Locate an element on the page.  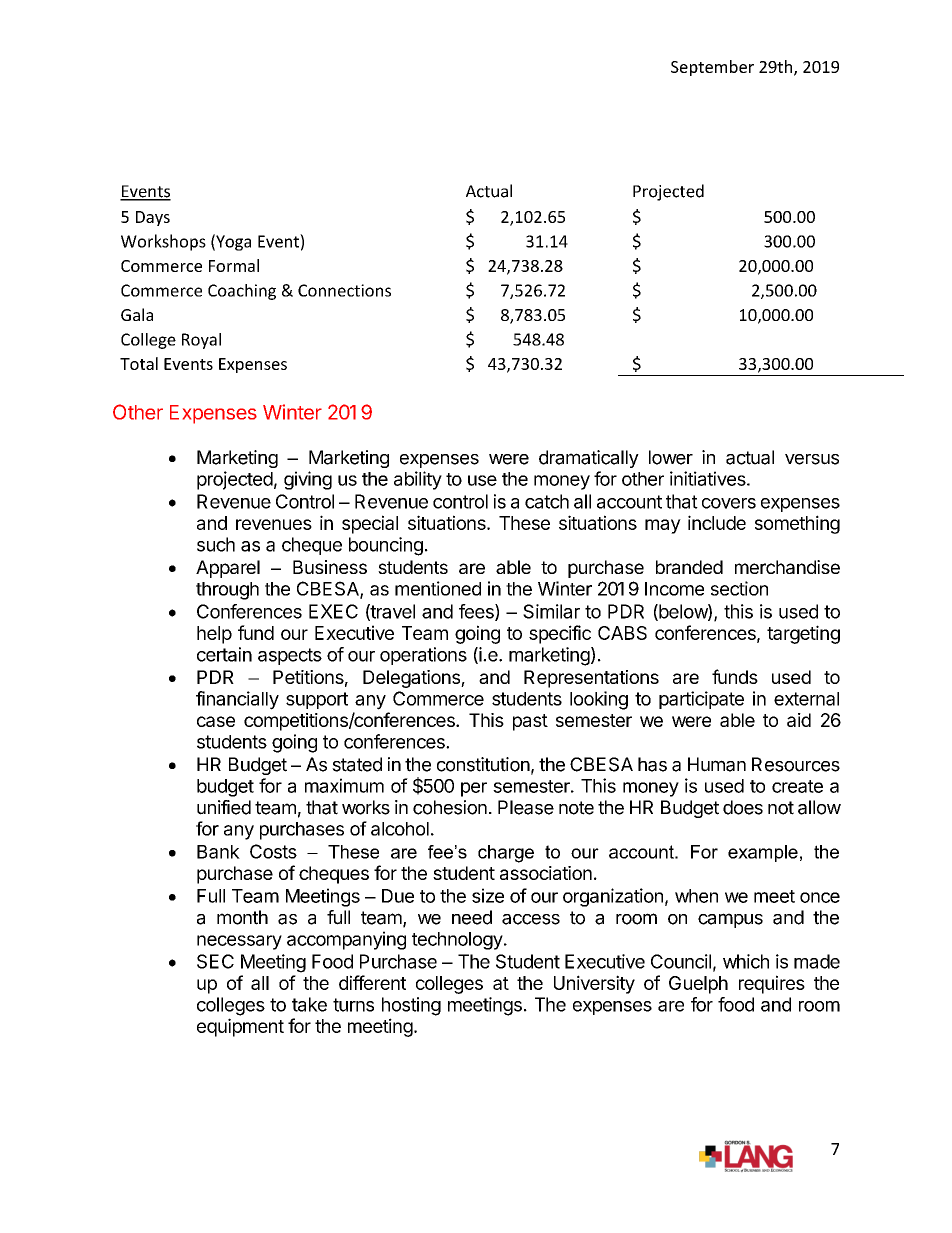
financially is located at coordinates (237, 700).
